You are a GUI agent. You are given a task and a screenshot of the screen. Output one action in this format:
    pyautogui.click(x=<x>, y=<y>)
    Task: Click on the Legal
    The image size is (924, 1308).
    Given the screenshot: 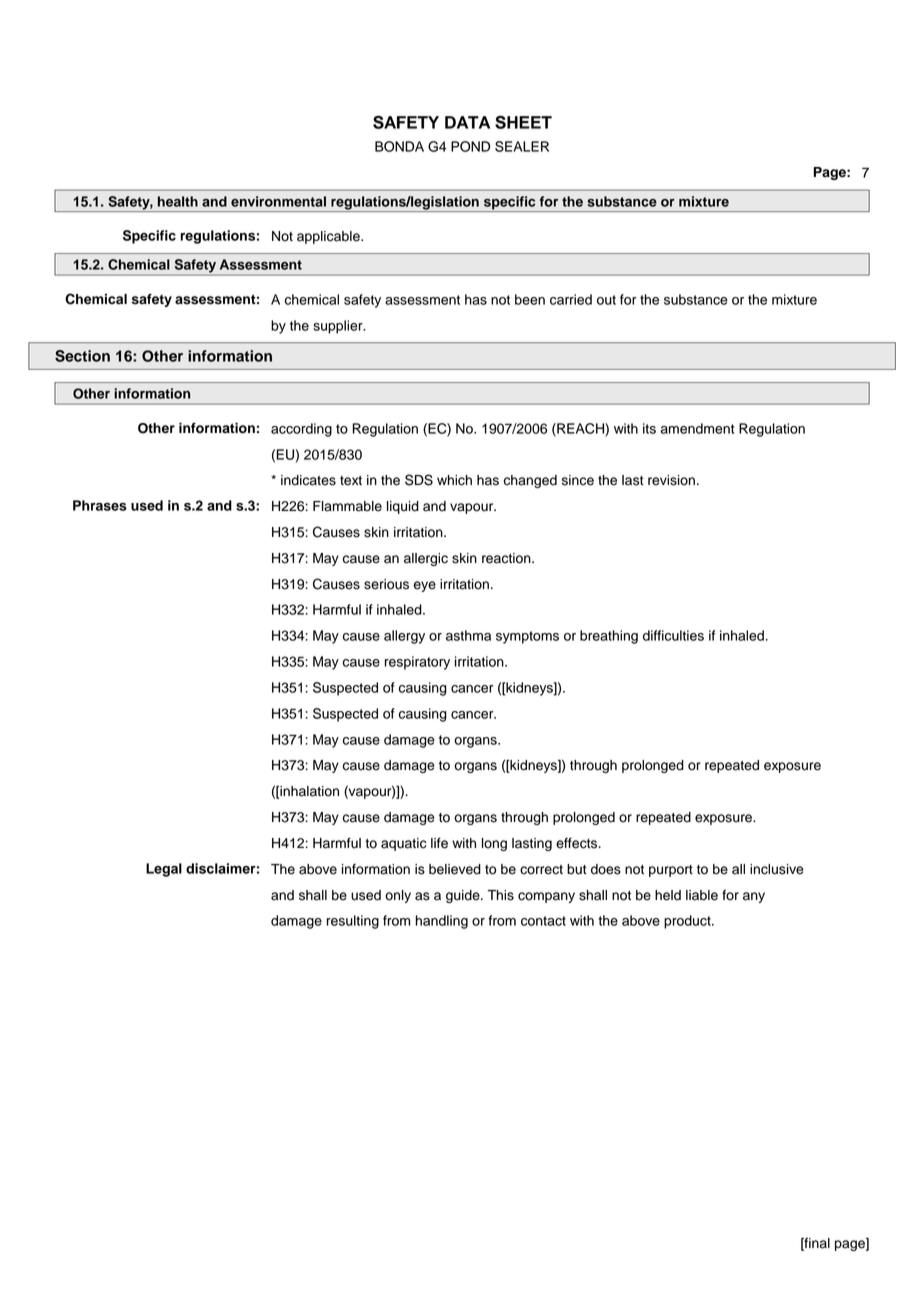 What is the action you would take?
    pyautogui.click(x=164, y=870)
